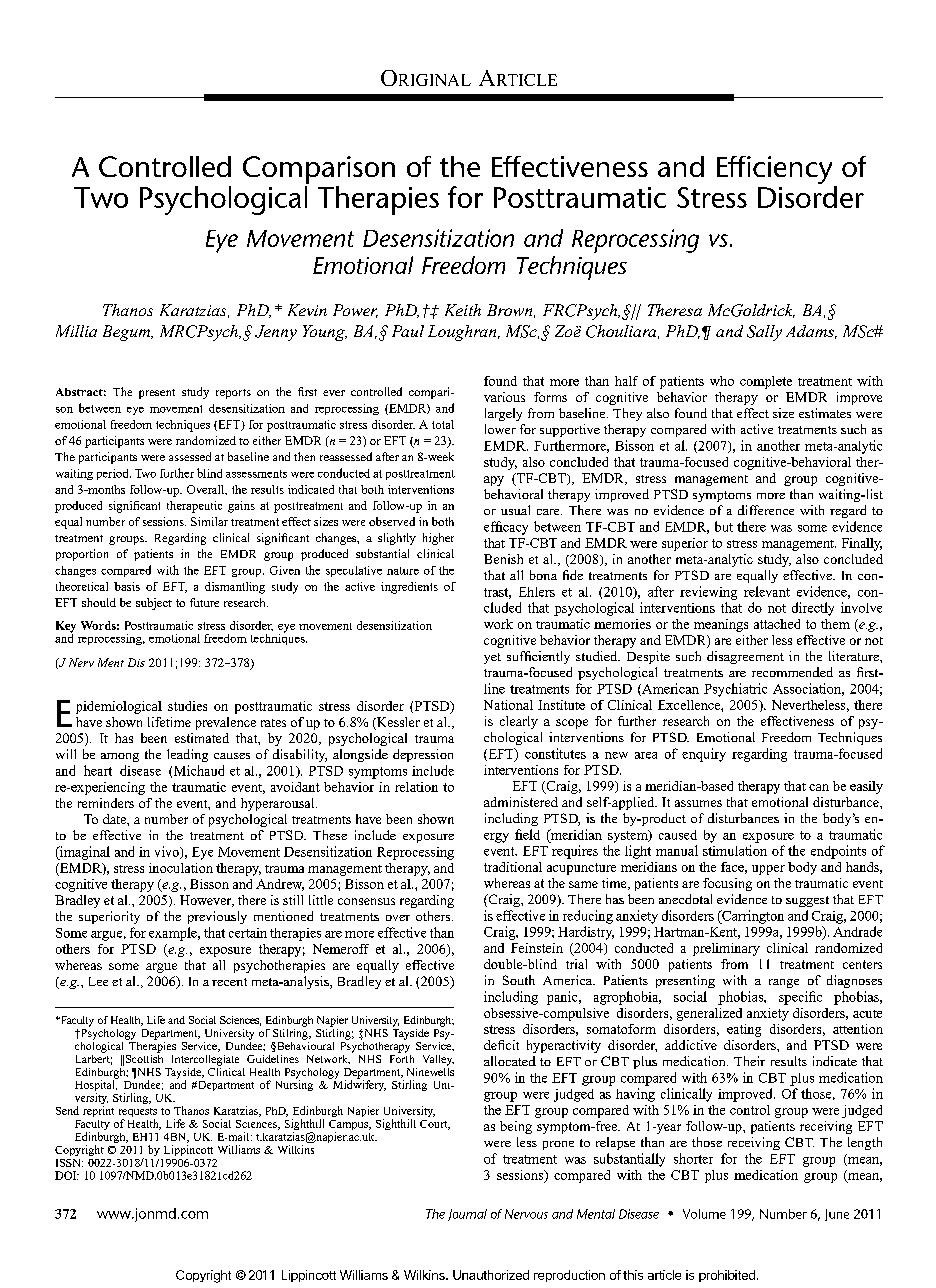 Image resolution: width=936 pixels, height=1288 pixels. Describe the element at coordinates (784, 983) in the page. I see `range` at that location.
